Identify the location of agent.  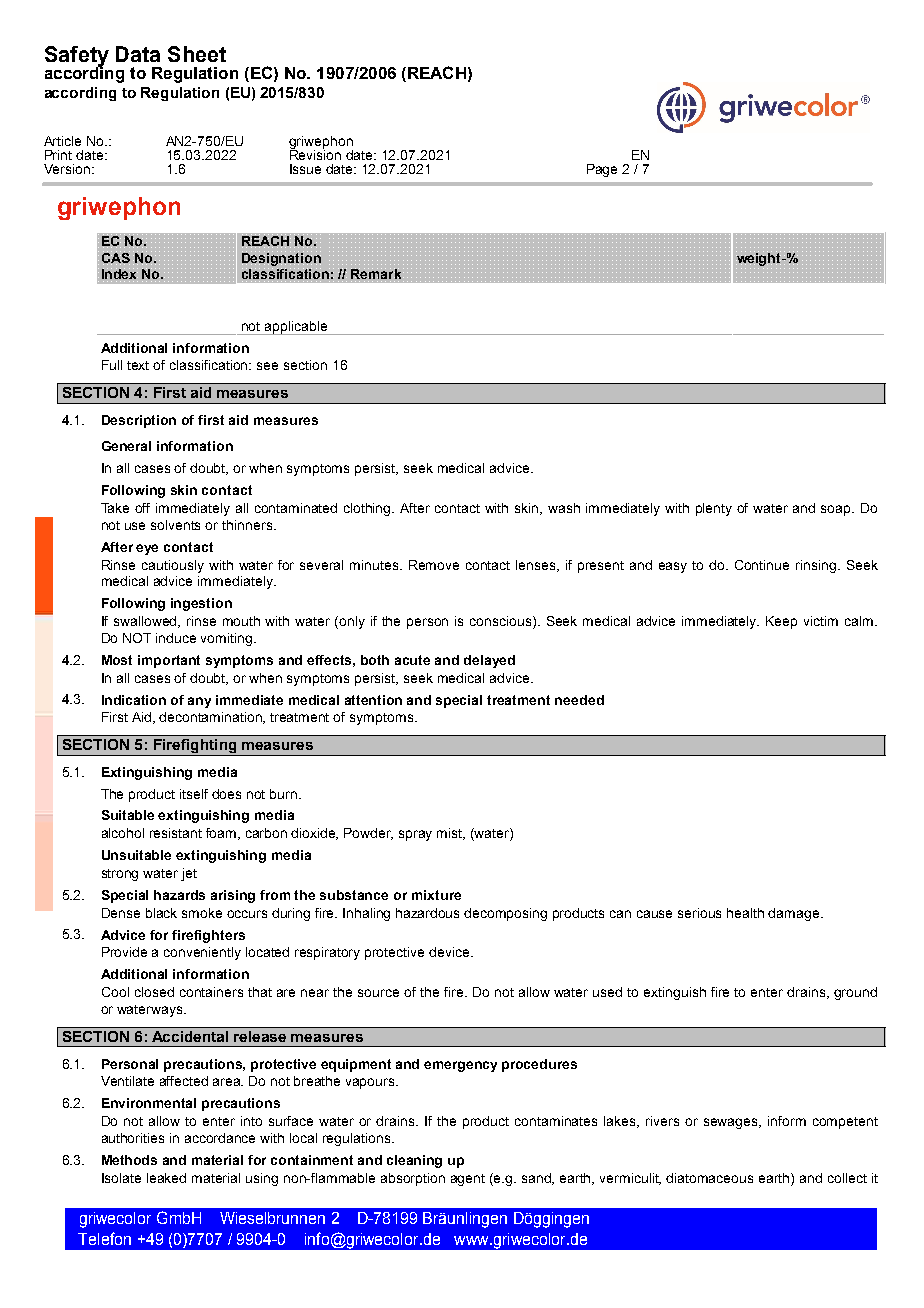
(468, 1180).
